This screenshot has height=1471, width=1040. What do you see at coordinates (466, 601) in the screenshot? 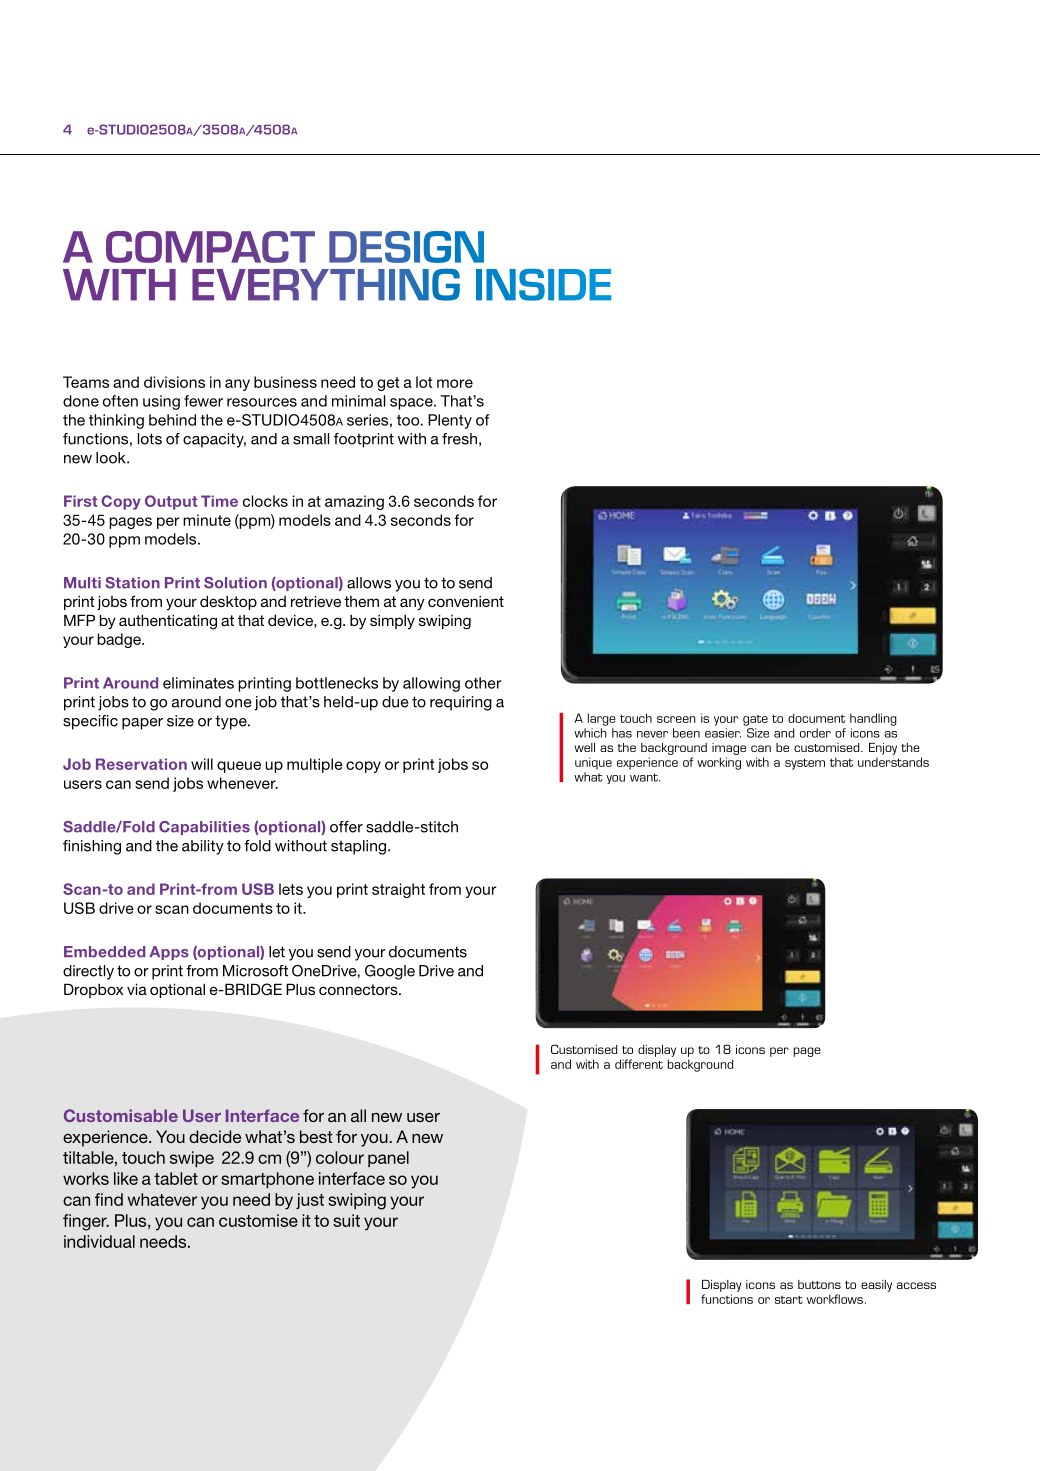
I see `convenient` at bounding box center [466, 601].
